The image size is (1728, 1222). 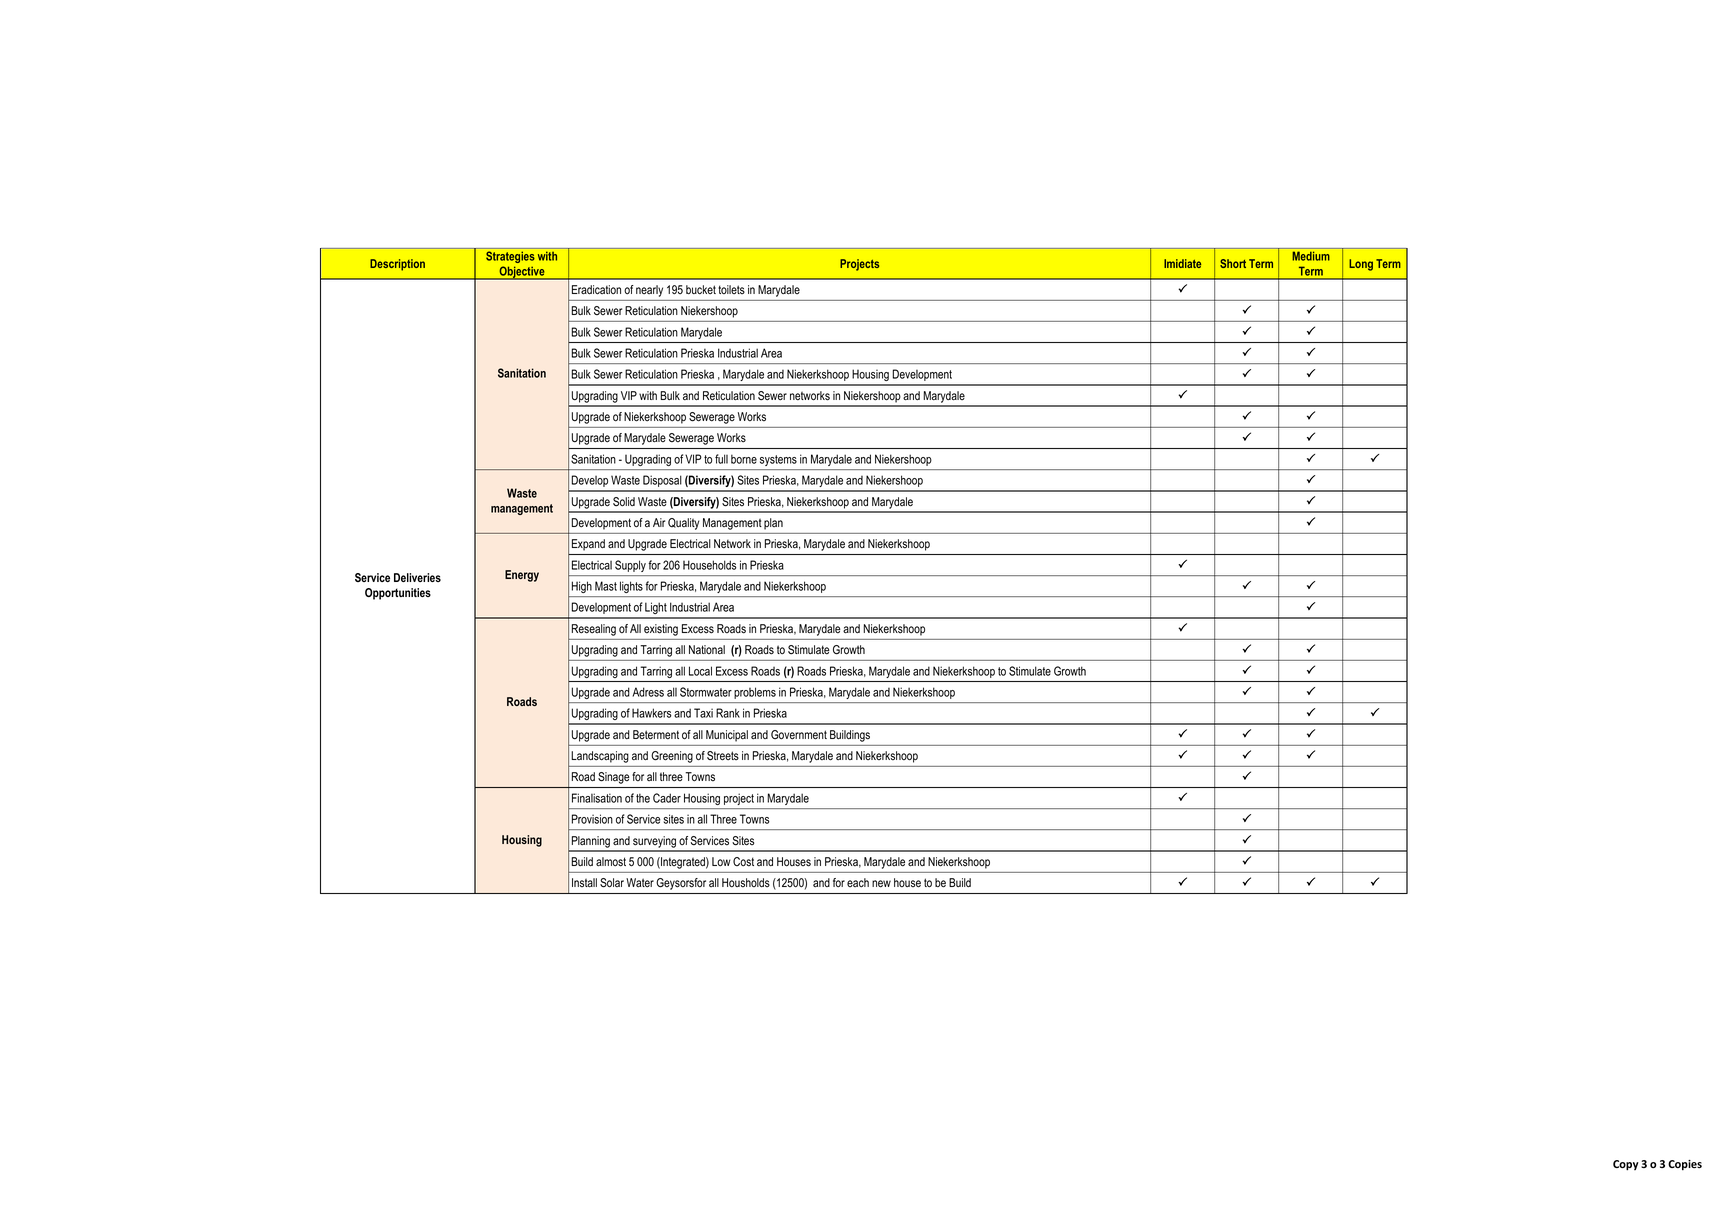 What do you see at coordinates (522, 273) in the screenshot?
I see `Objective` at bounding box center [522, 273].
